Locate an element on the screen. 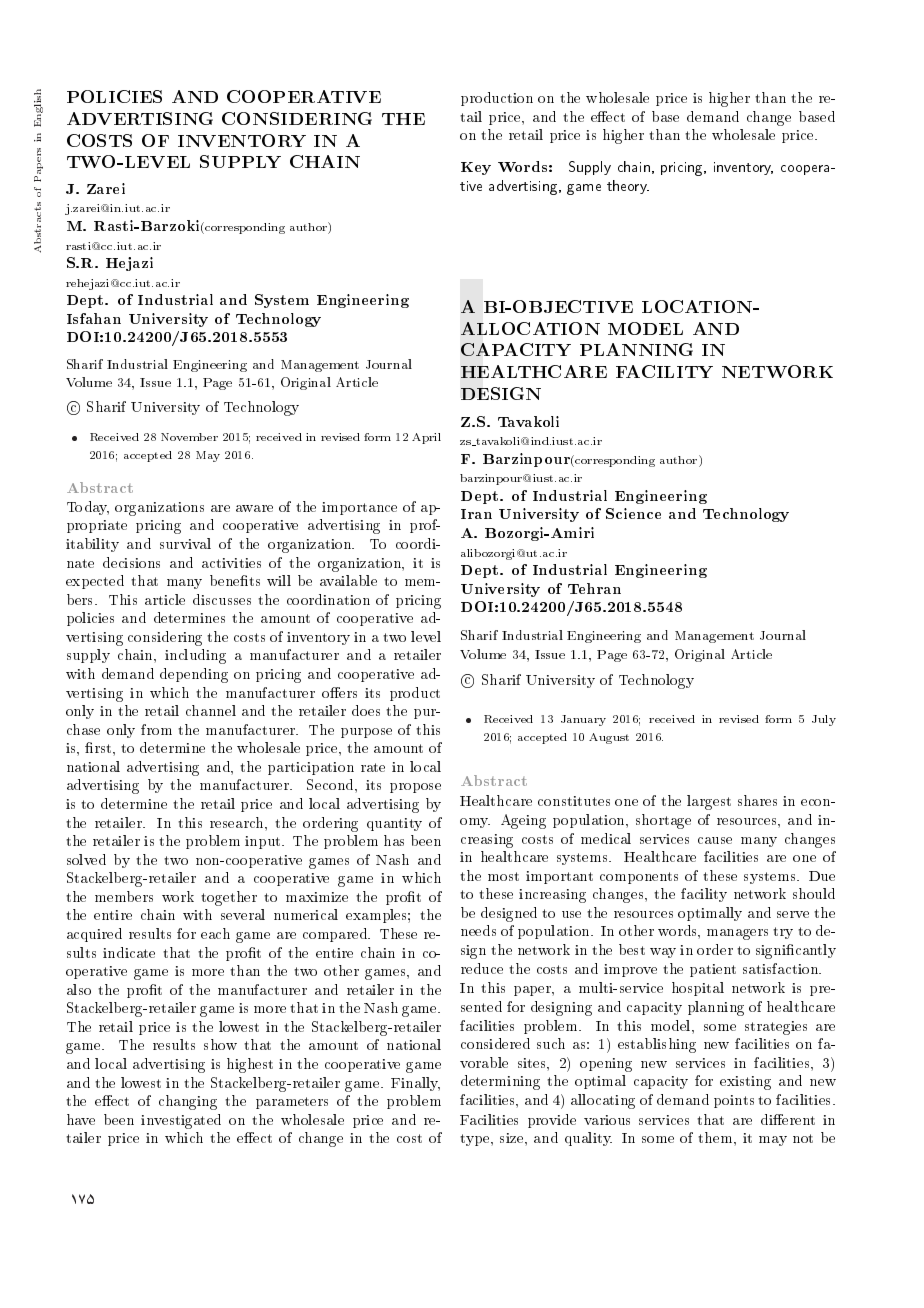 The height and width of the screenshot is (1308, 924). most is located at coordinates (503, 876).
